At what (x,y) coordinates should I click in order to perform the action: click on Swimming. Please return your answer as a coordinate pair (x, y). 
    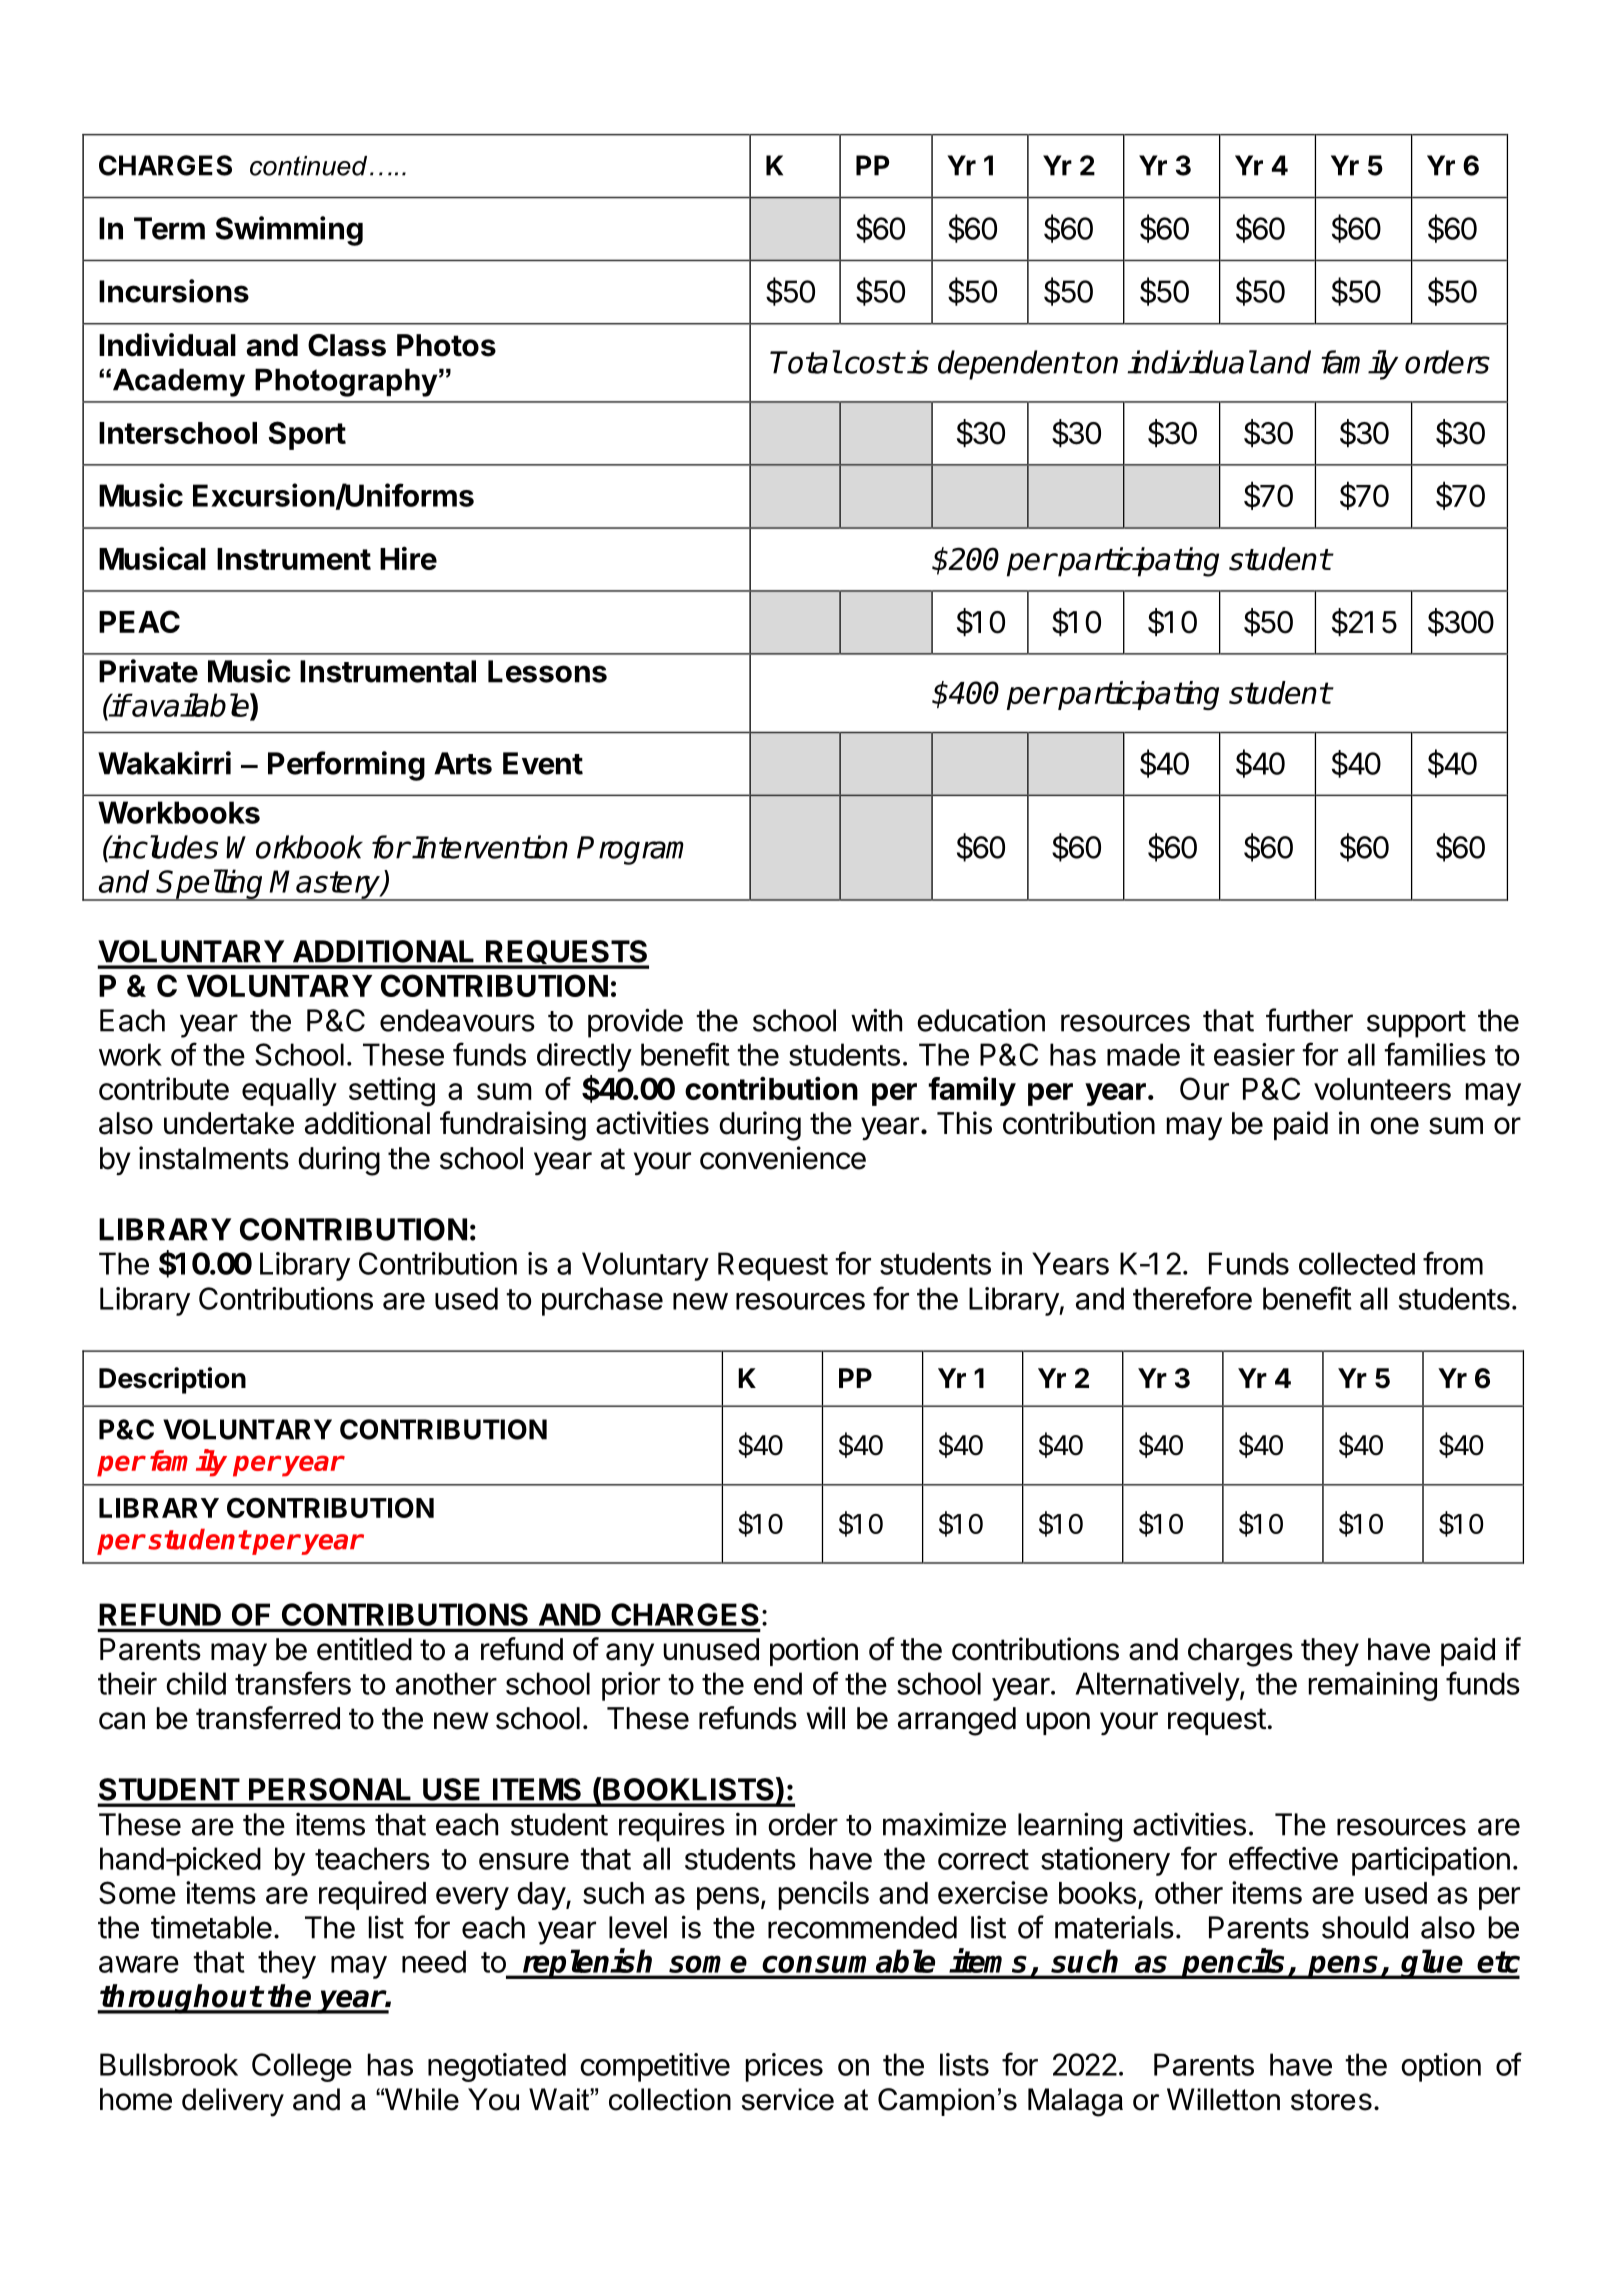
    Looking at the image, I should click on (289, 231).
